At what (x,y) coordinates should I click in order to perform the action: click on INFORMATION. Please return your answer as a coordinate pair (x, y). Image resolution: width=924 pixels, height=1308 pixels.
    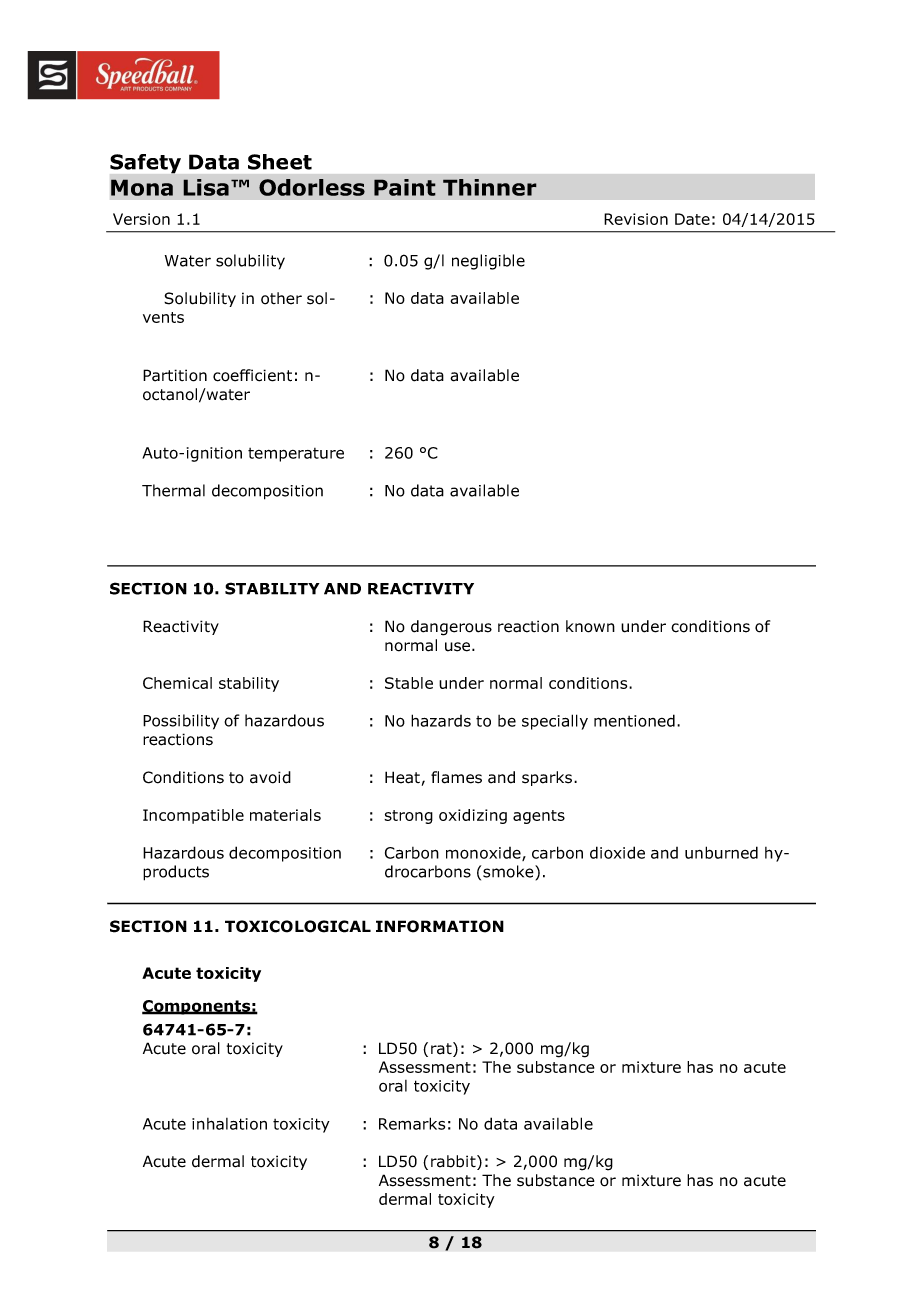
    Looking at the image, I should click on (440, 926).
